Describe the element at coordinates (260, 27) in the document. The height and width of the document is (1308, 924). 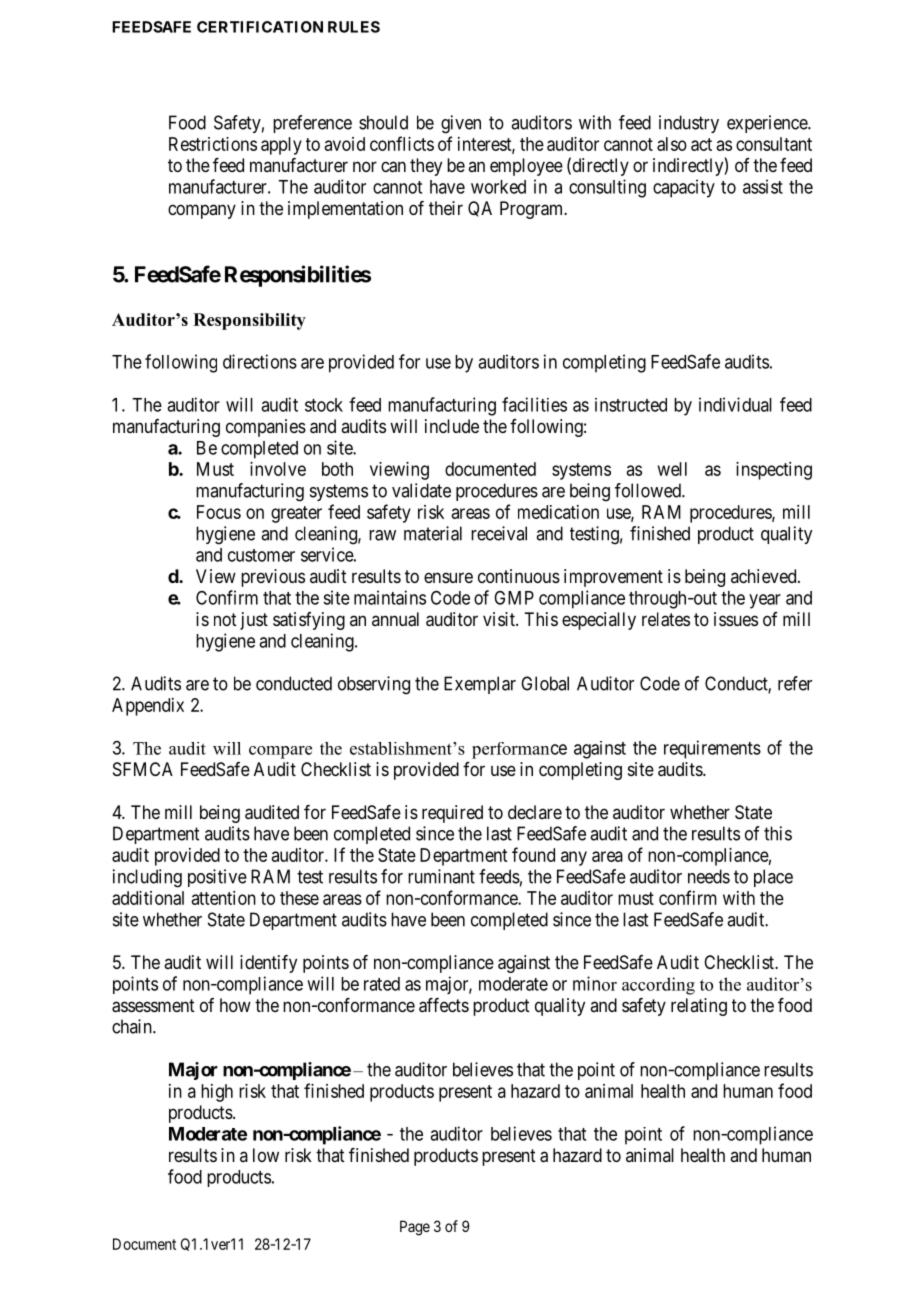
I see `CERTIFICATION` at that location.
